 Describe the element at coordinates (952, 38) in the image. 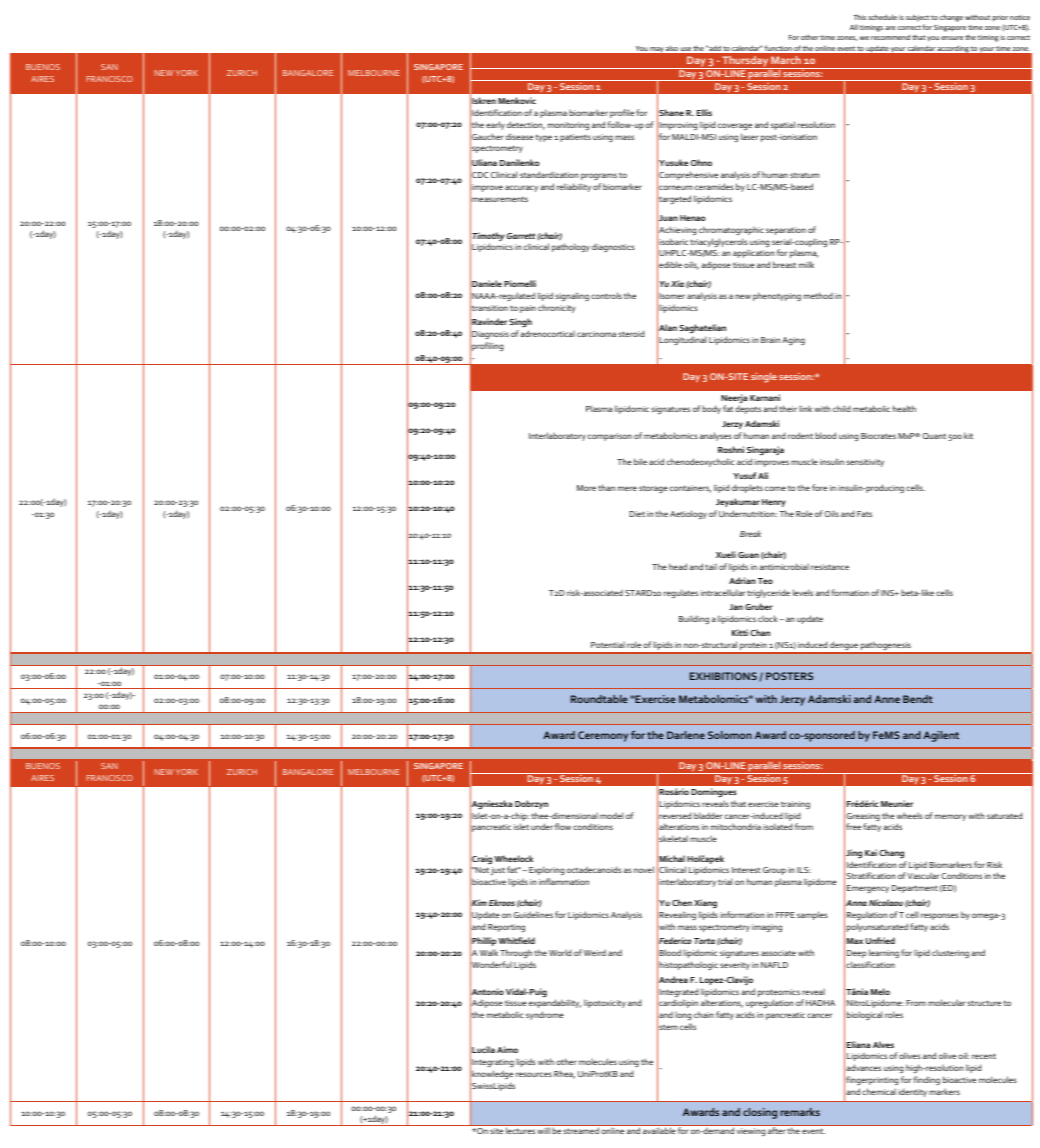

I see `ensure` at that location.
